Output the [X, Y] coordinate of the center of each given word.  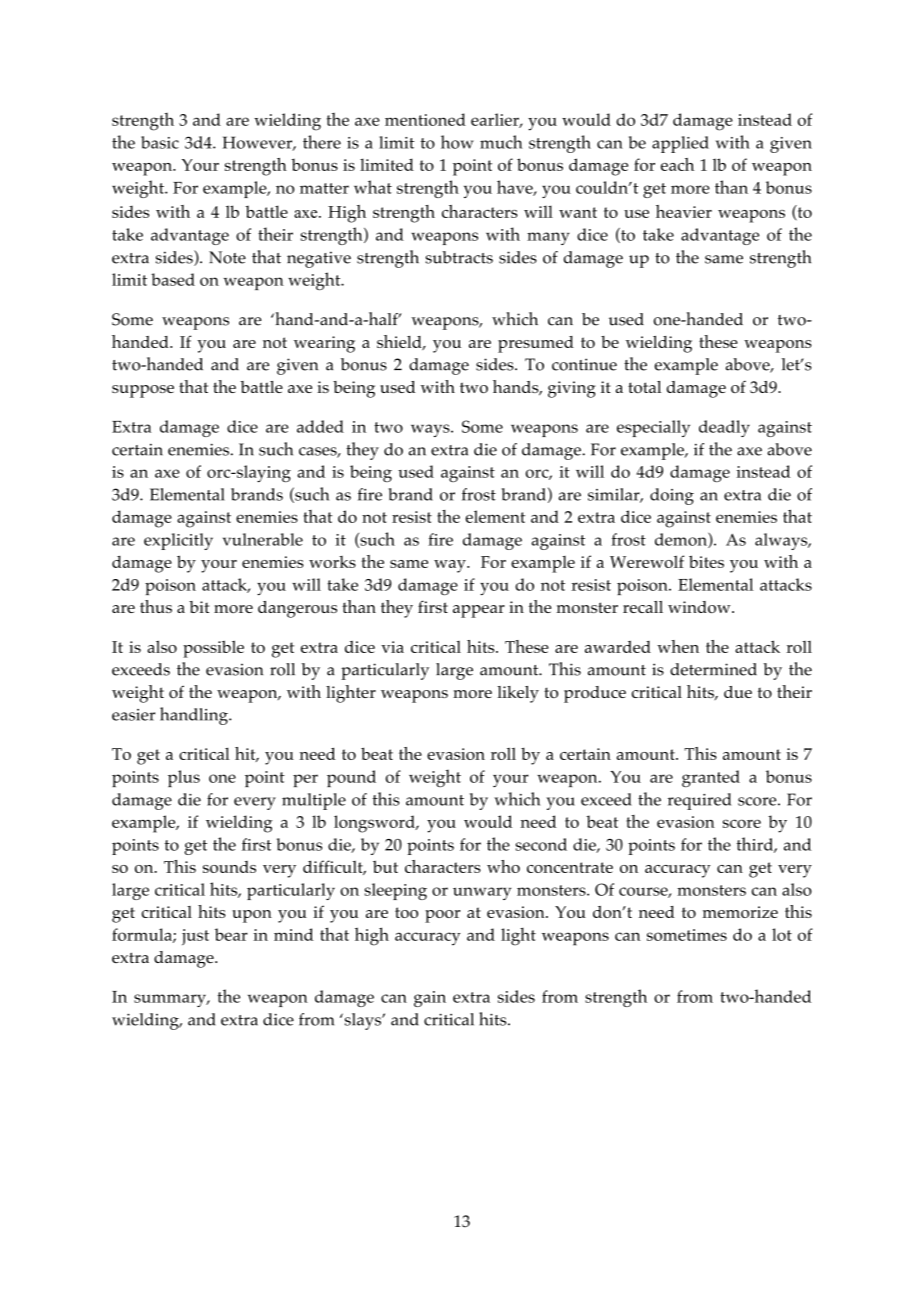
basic [160, 142]
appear [479, 611]
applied [680, 144]
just [195, 937]
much [501, 142]
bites [706, 561]
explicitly [178, 541]
